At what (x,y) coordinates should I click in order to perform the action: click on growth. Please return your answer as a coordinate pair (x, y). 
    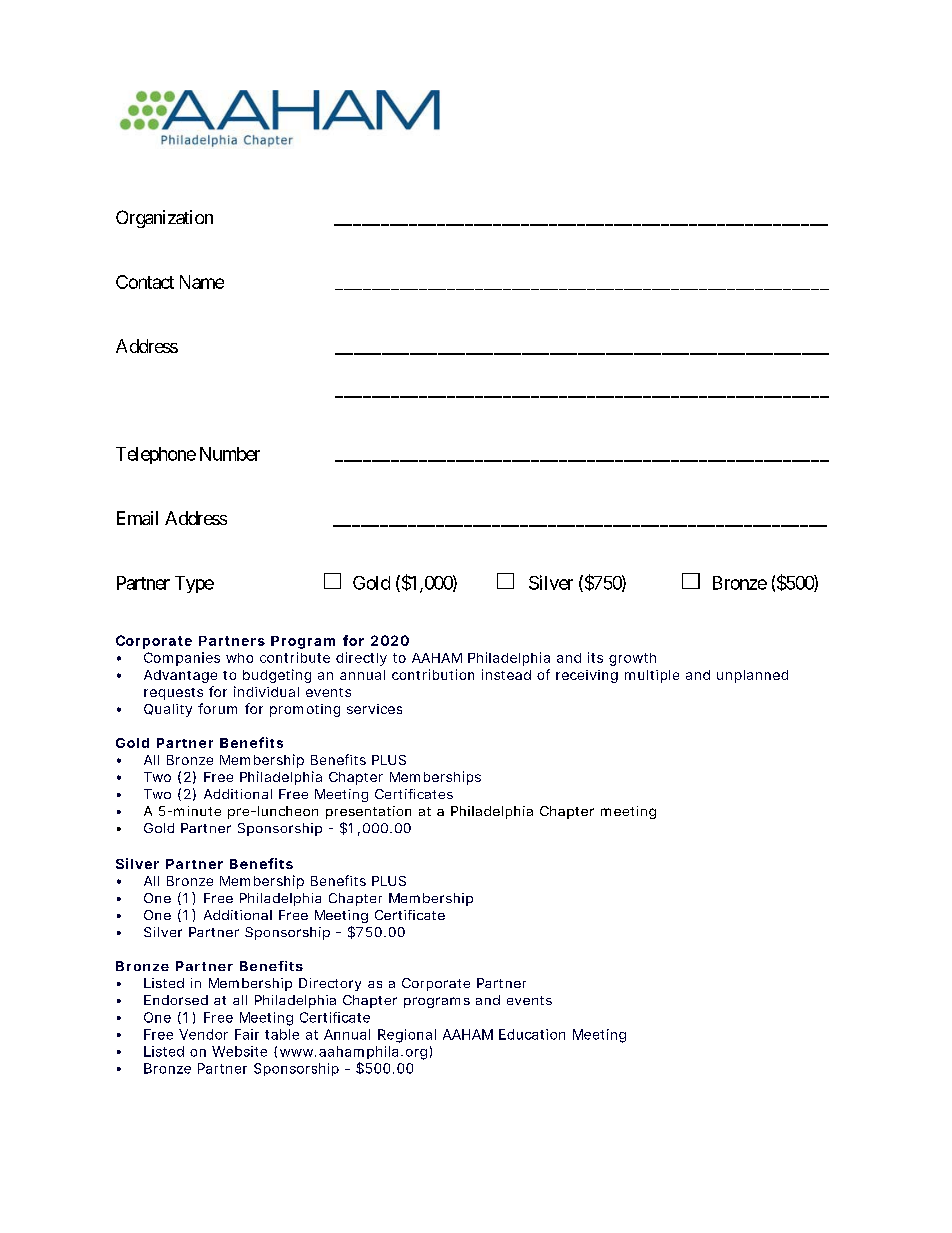
    Looking at the image, I should click on (632, 659).
